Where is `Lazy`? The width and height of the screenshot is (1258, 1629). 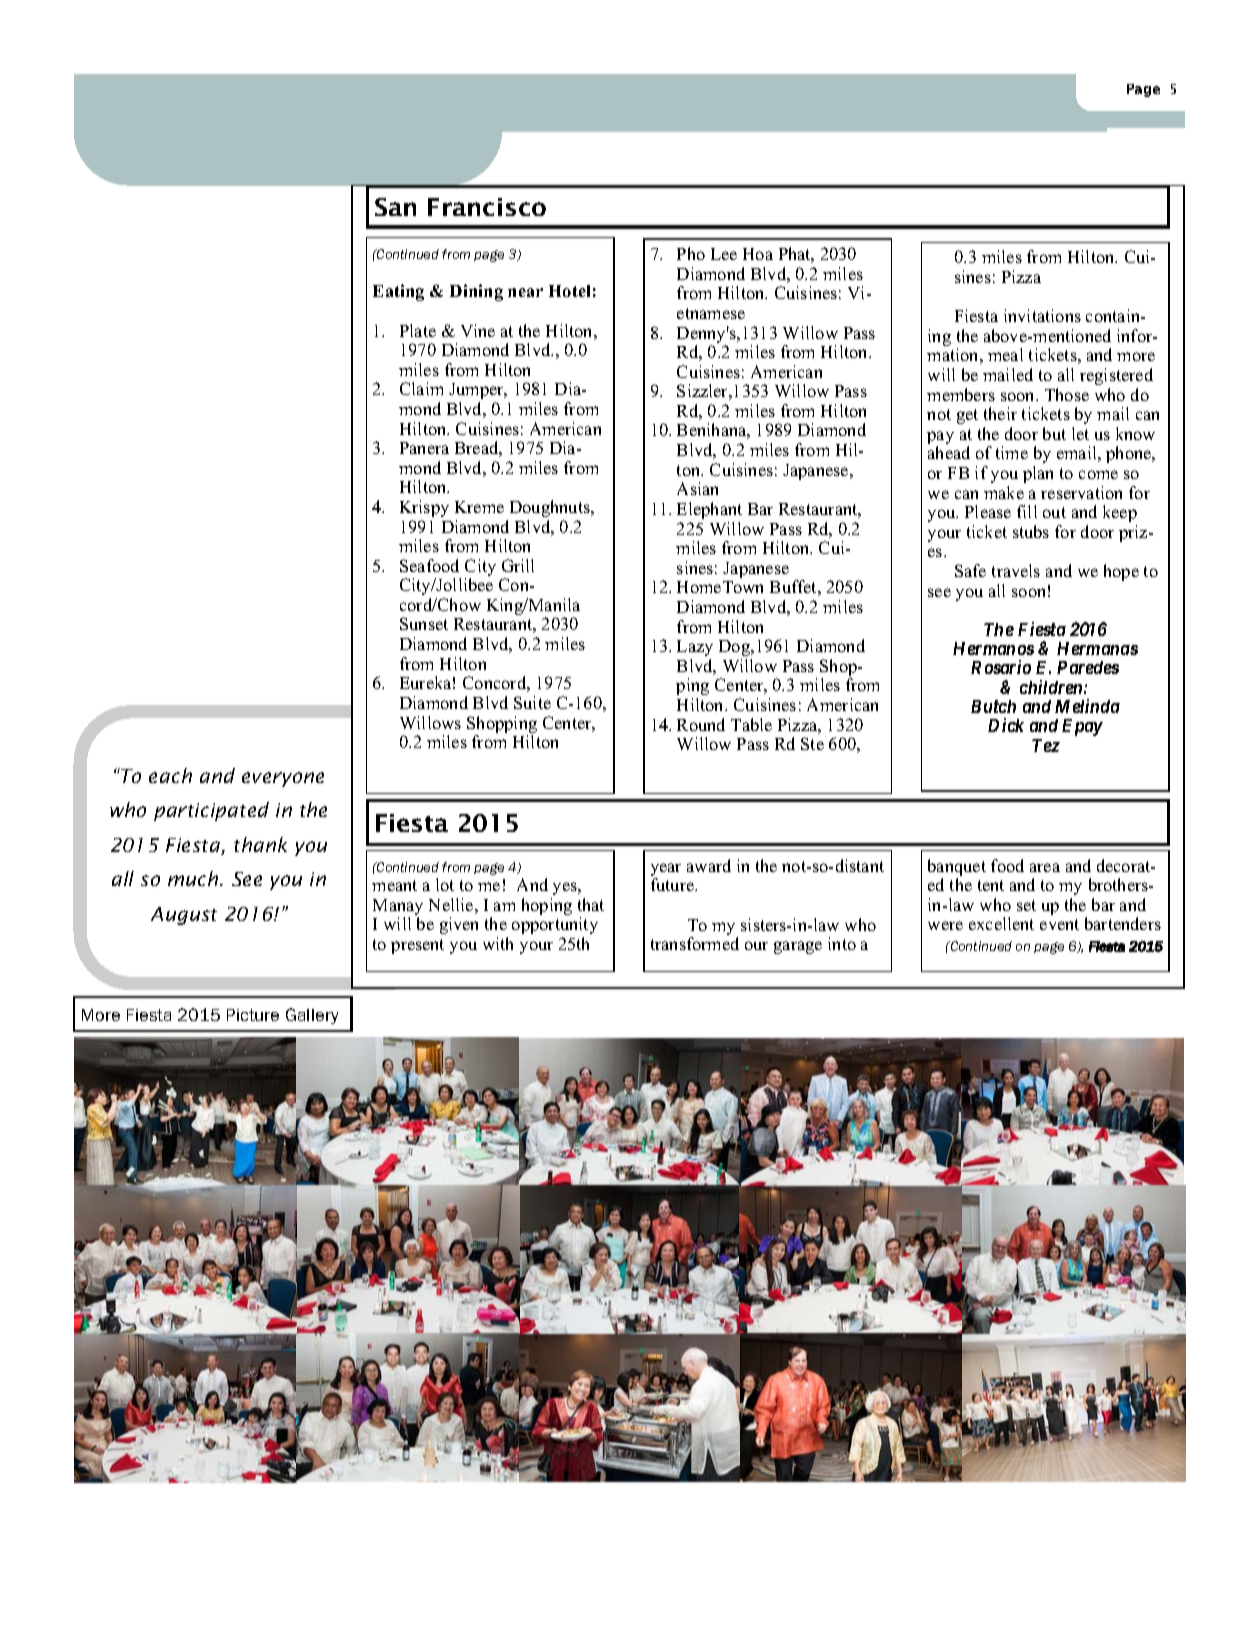
Lazy is located at coordinates (695, 648).
